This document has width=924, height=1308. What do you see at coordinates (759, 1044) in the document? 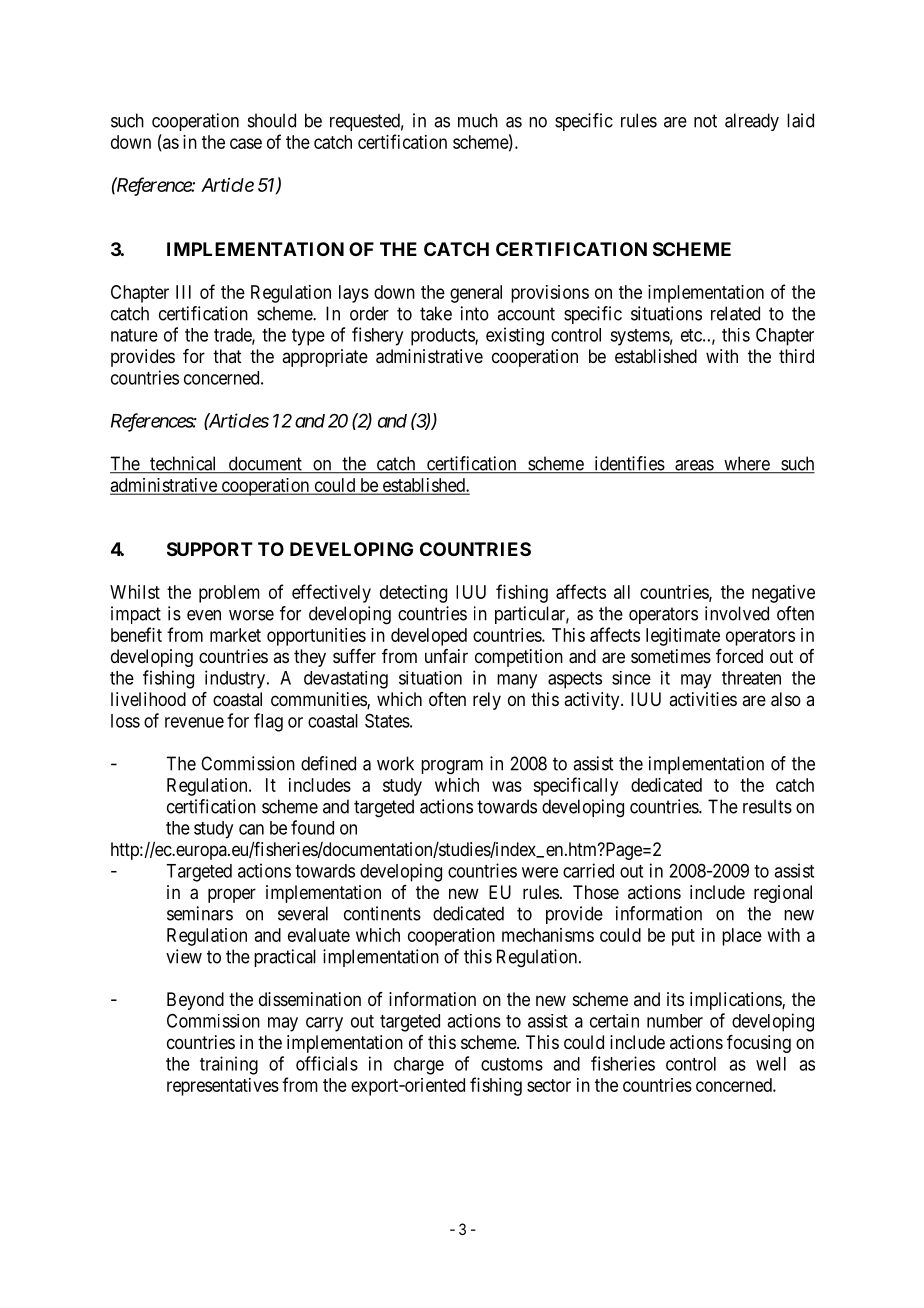
I see `focusing` at bounding box center [759, 1044].
